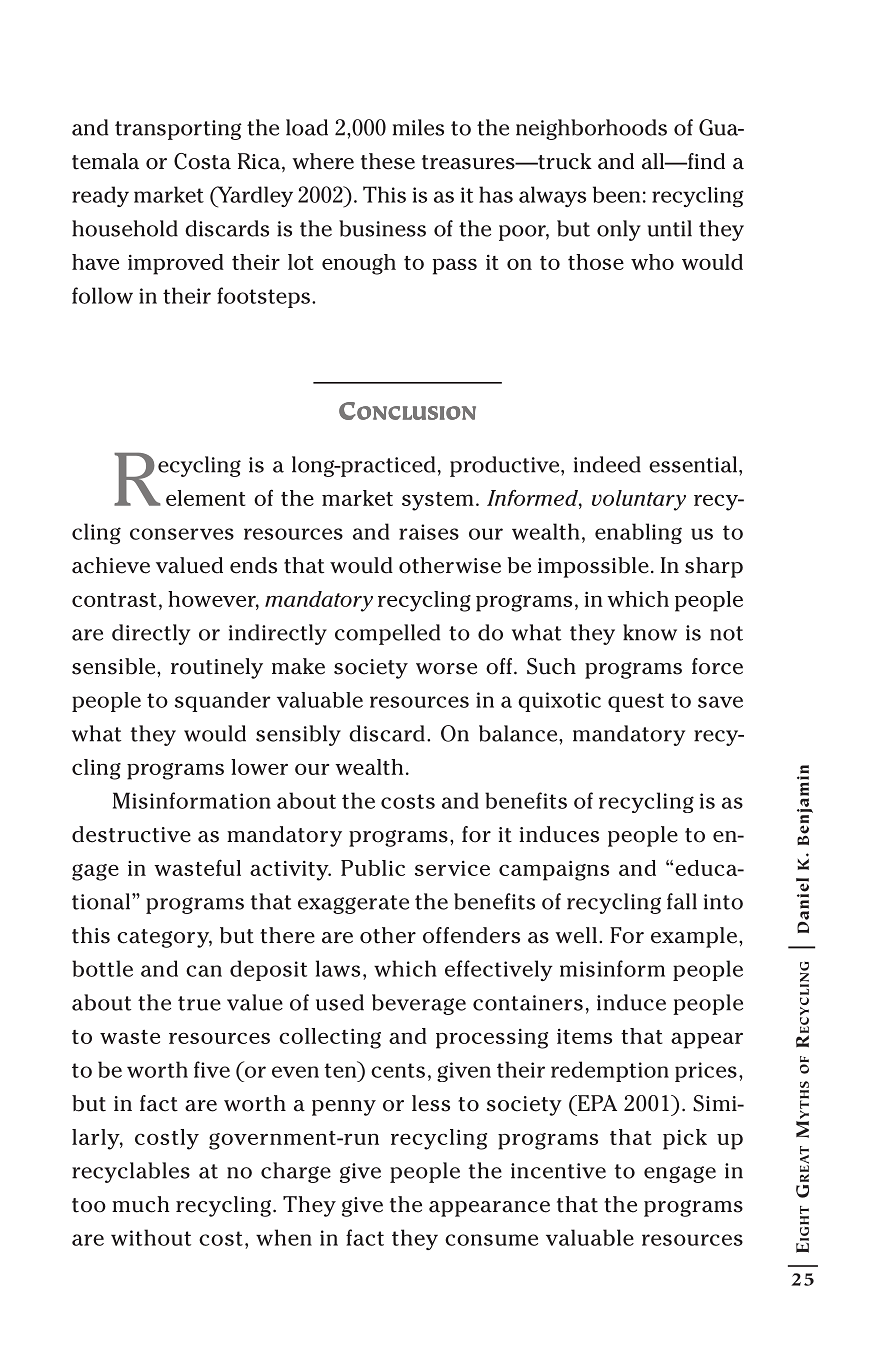 The height and width of the page is (1372, 887). Describe the element at coordinates (204, 971) in the page. I see `can` at that location.
